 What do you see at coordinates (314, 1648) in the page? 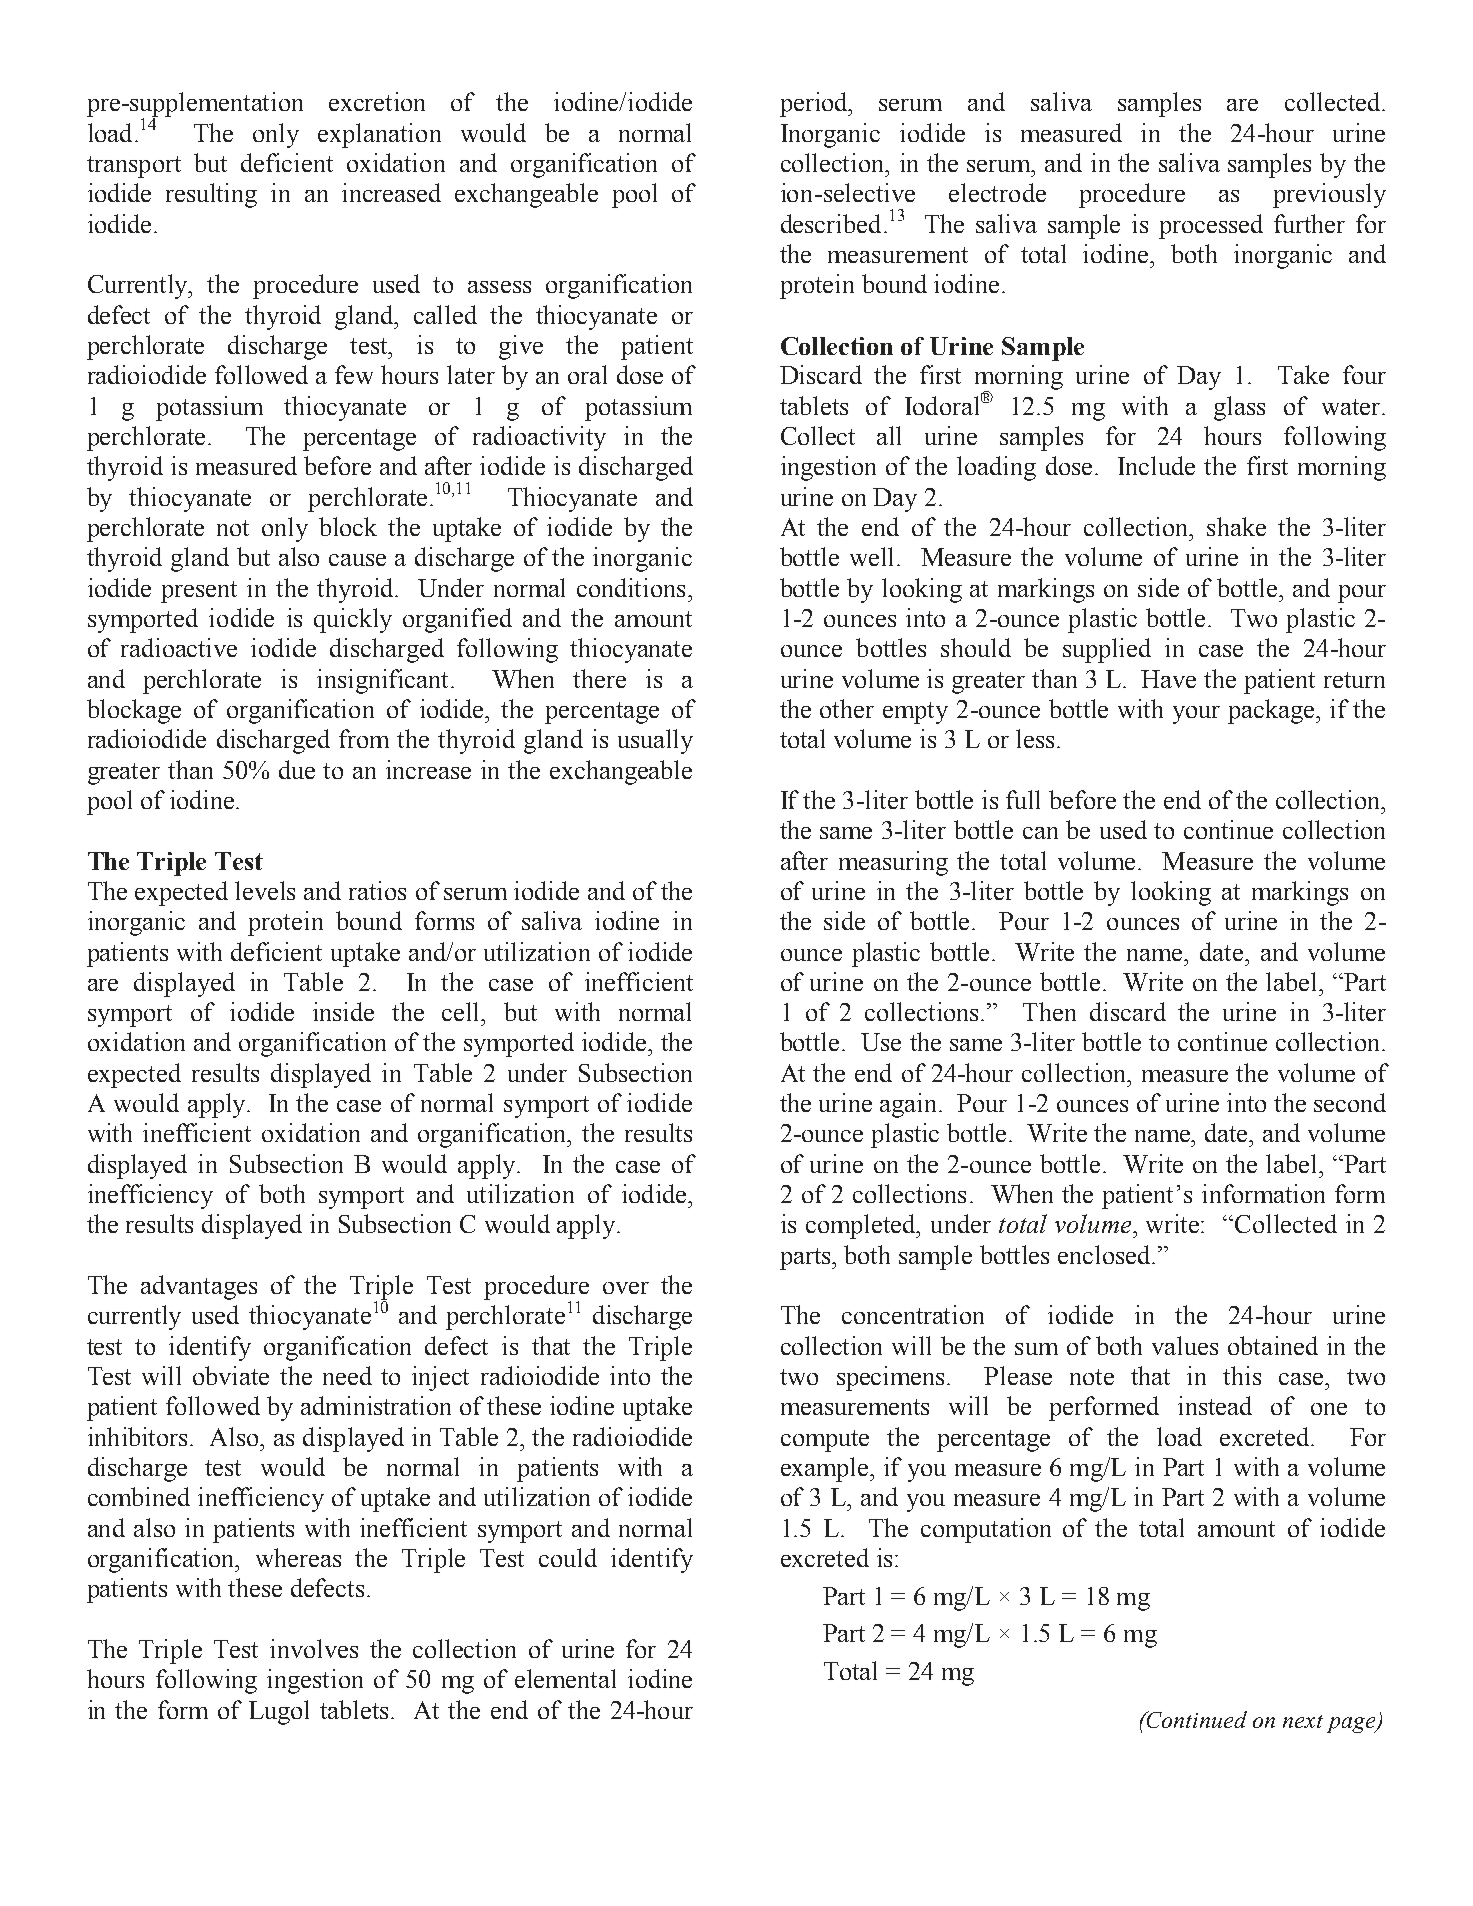
I see `involves` at bounding box center [314, 1648].
